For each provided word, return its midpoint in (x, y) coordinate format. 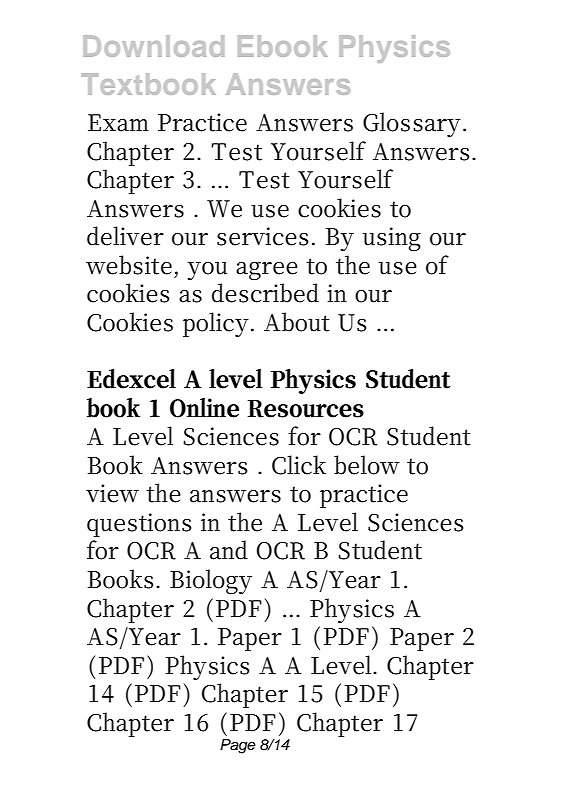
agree (267, 271)
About (297, 322)
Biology (211, 581)
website (129, 265)
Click (299, 465)
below (367, 465)
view (112, 493)
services (262, 236)
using (392, 239)
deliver (125, 236)
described (265, 293)
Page (238, 746)
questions (139, 525)
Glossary (412, 124)
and (229, 550)
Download (153, 46)
